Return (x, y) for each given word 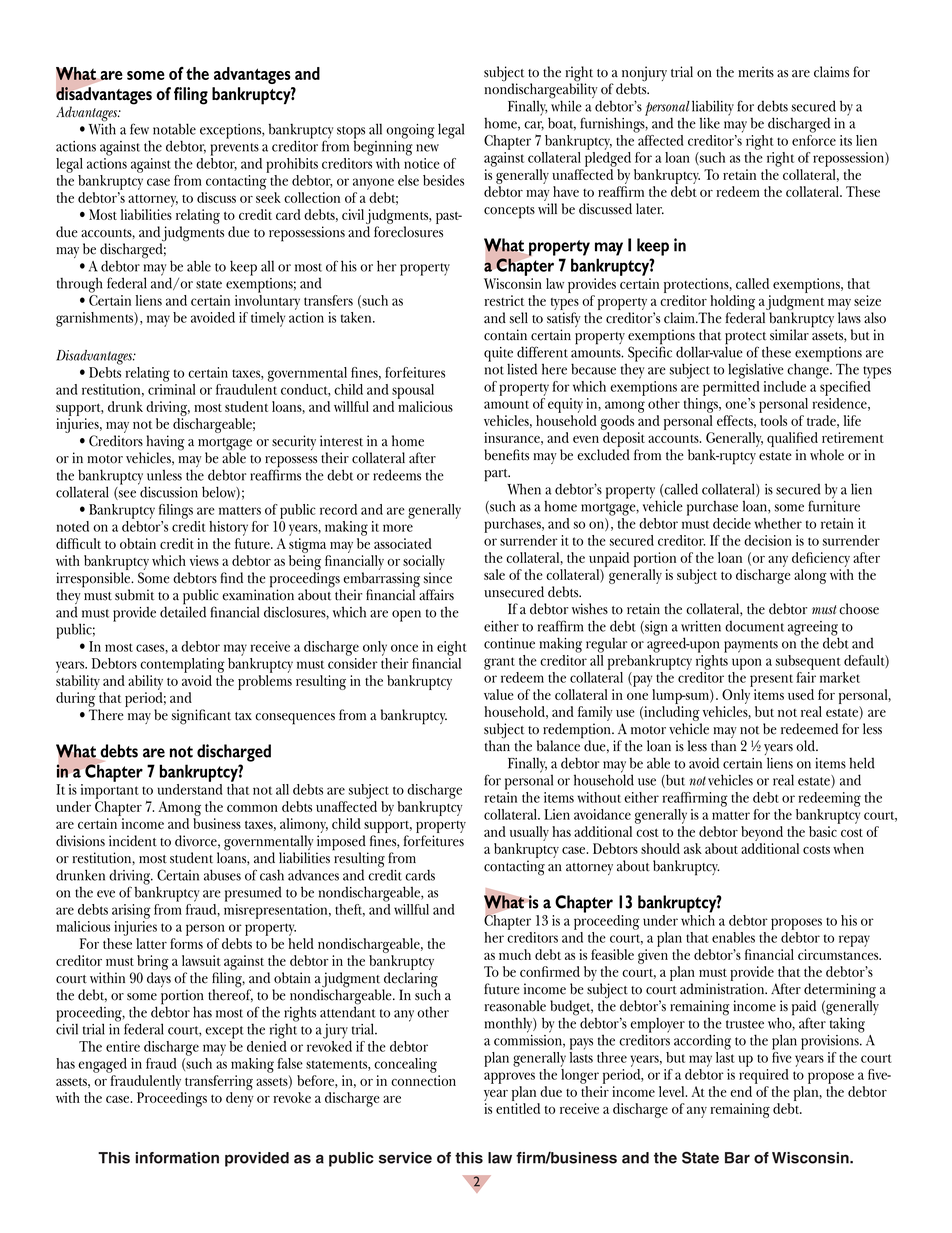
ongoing (410, 131)
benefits (506, 455)
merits (756, 72)
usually (529, 835)
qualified (793, 441)
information (177, 1158)
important (109, 791)
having (166, 444)
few (139, 129)
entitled (518, 1108)
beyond (762, 835)
